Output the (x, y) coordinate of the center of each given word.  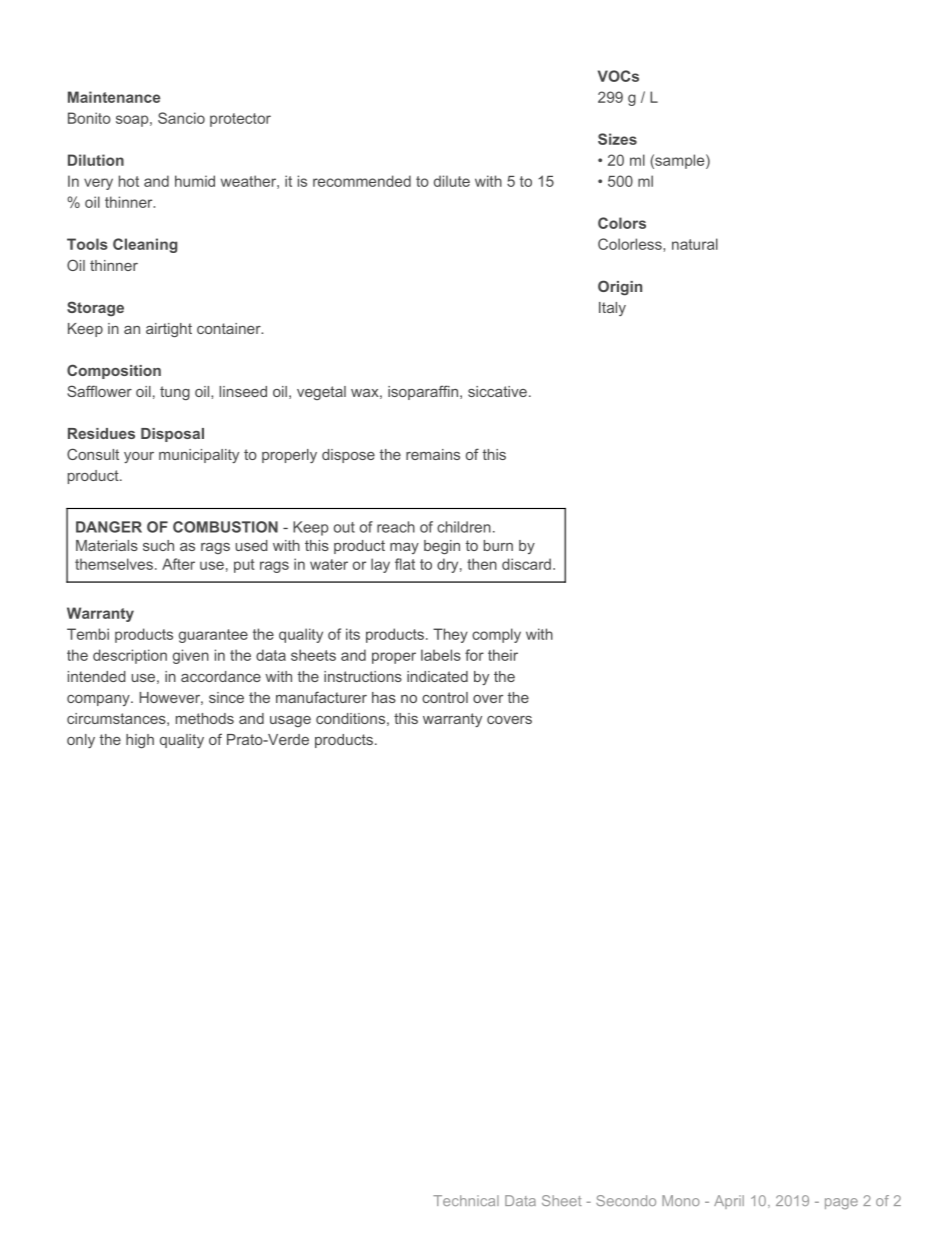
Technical (466, 1200)
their (503, 655)
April (729, 1202)
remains (433, 454)
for (474, 655)
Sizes (617, 139)
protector (240, 120)
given (191, 656)
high (140, 741)
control (445, 697)
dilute (452, 181)
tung (175, 393)
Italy (612, 309)
